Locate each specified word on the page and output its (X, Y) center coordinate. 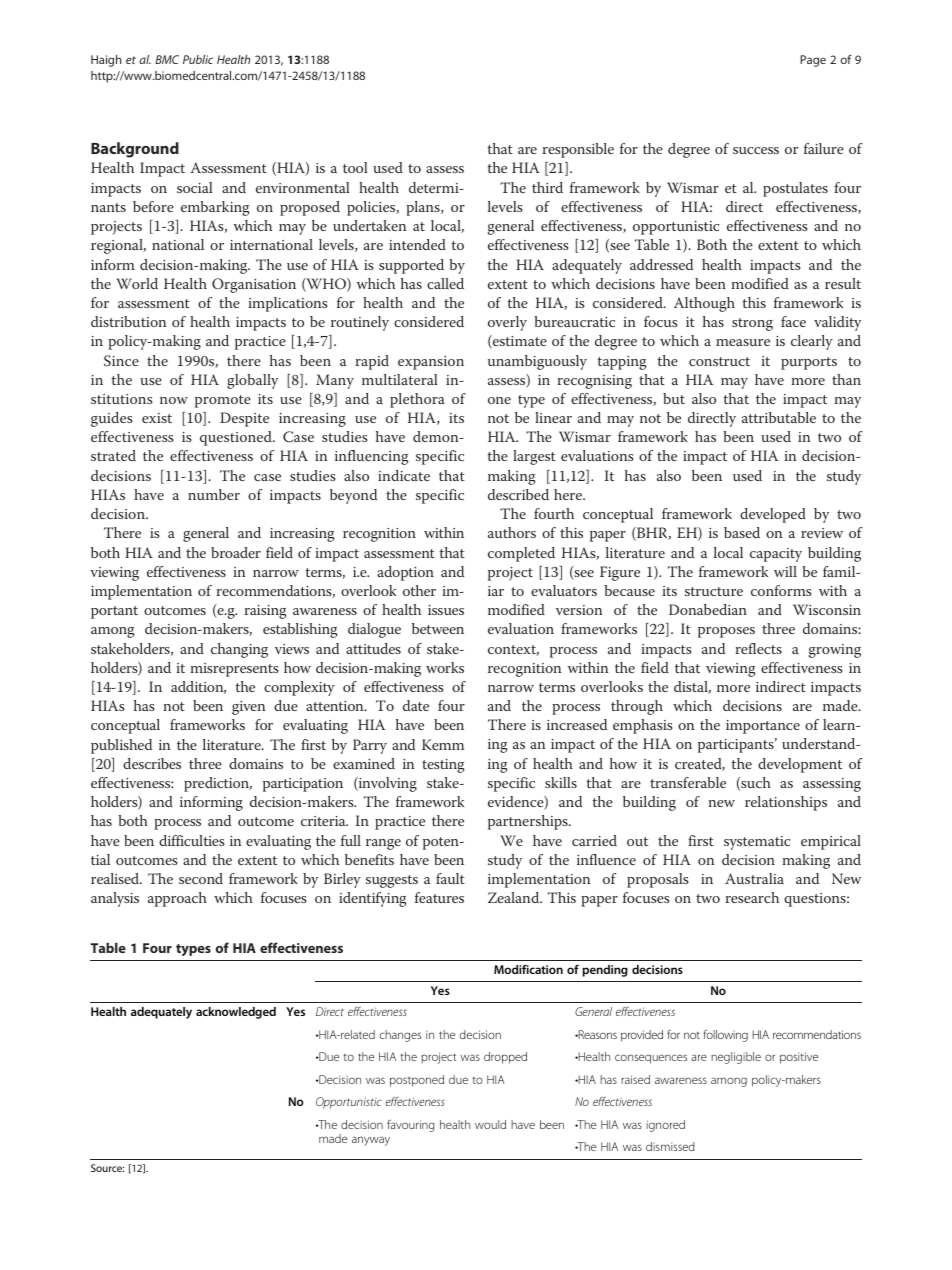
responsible (578, 150)
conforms (781, 590)
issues (446, 610)
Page (813, 61)
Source (107, 1168)
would (490, 1124)
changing (239, 650)
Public (198, 59)
